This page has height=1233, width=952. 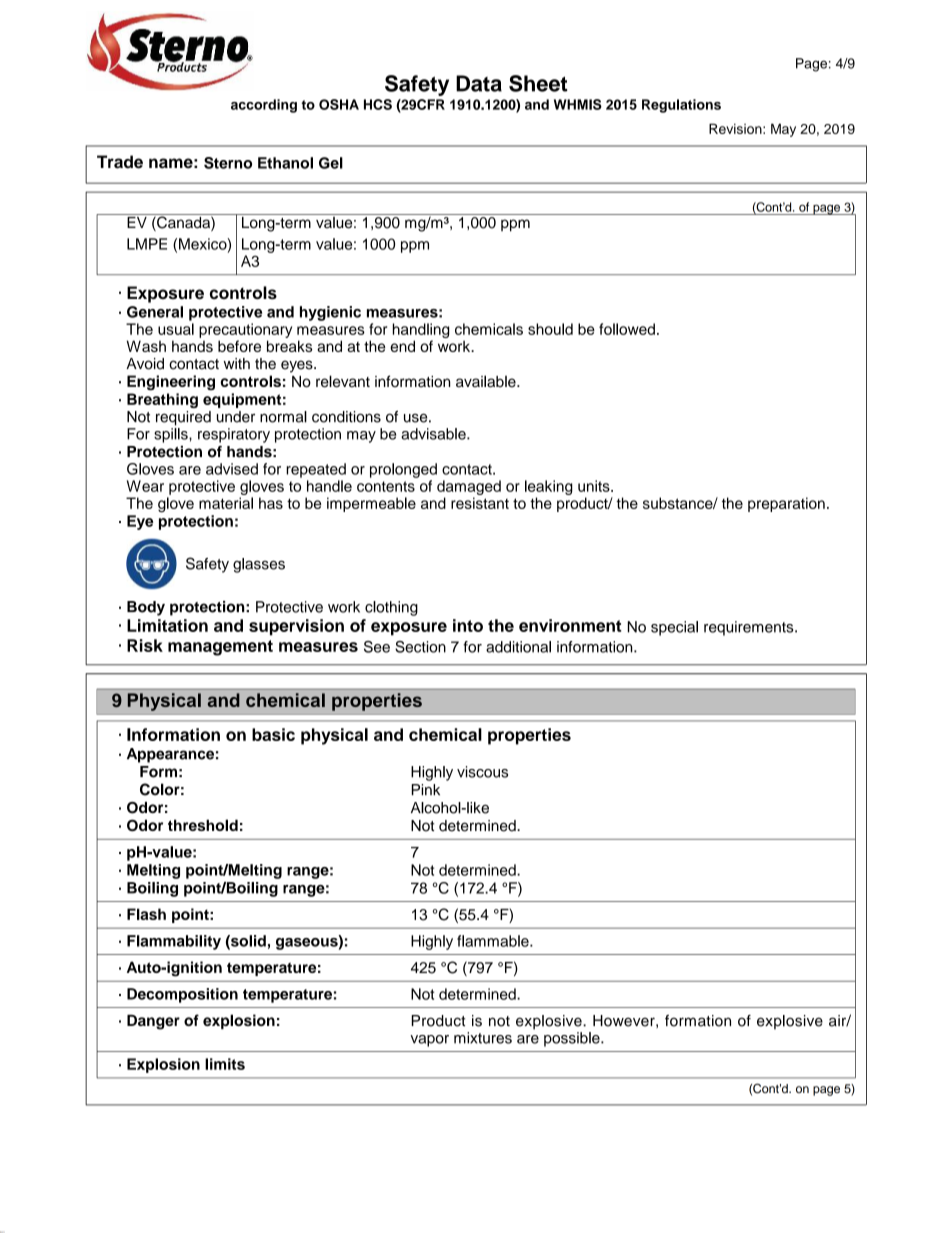 What do you see at coordinates (225, 1064) in the page?
I see `limits` at bounding box center [225, 1064].
